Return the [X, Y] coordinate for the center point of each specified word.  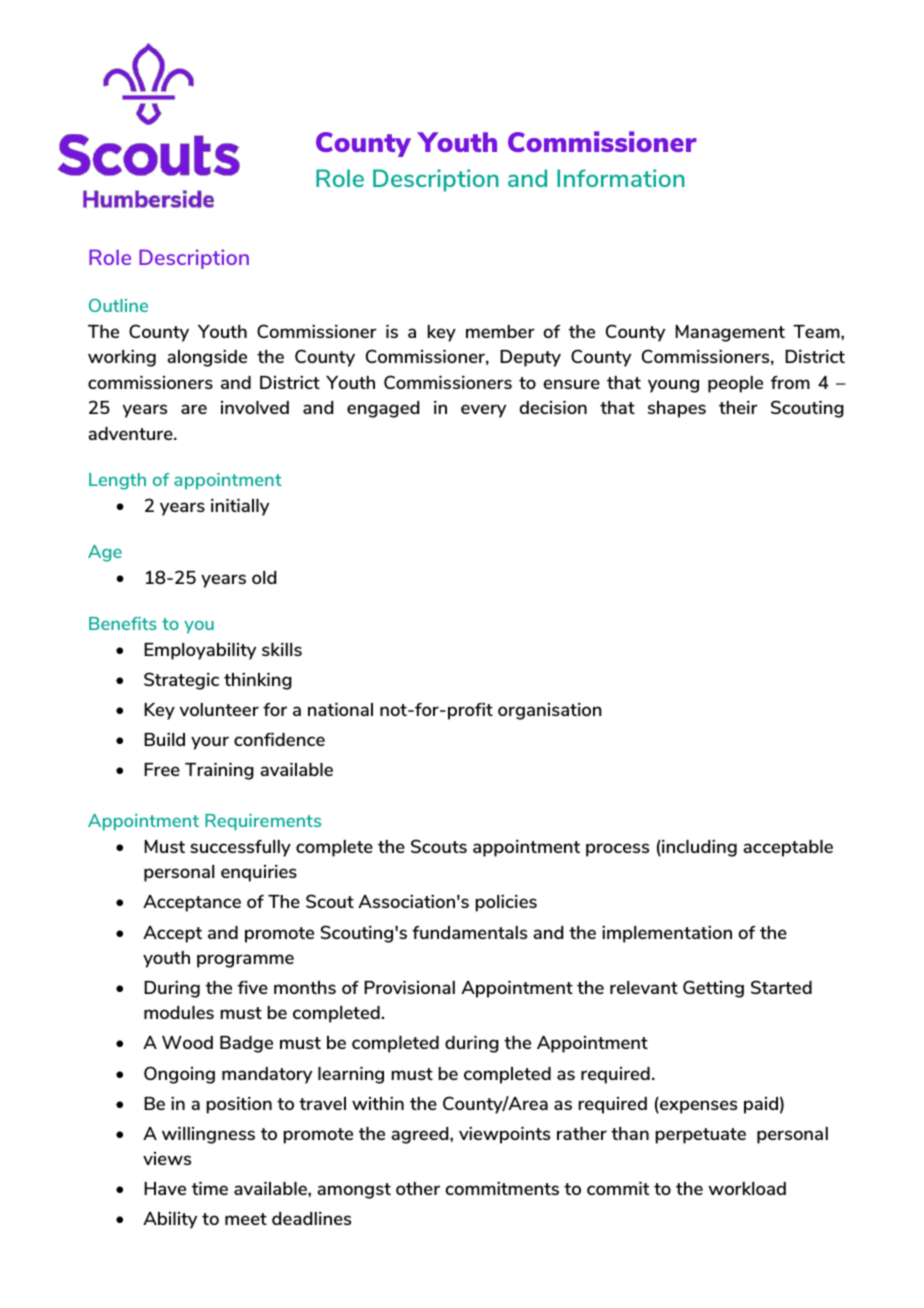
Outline [118, 305]
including [698, 848]
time [210, 1188]
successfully [240, 848]
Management [730, 333]
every [483, 411]
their [738, 407]
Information [621, 178]
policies [506, 903]
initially [240, 507]
